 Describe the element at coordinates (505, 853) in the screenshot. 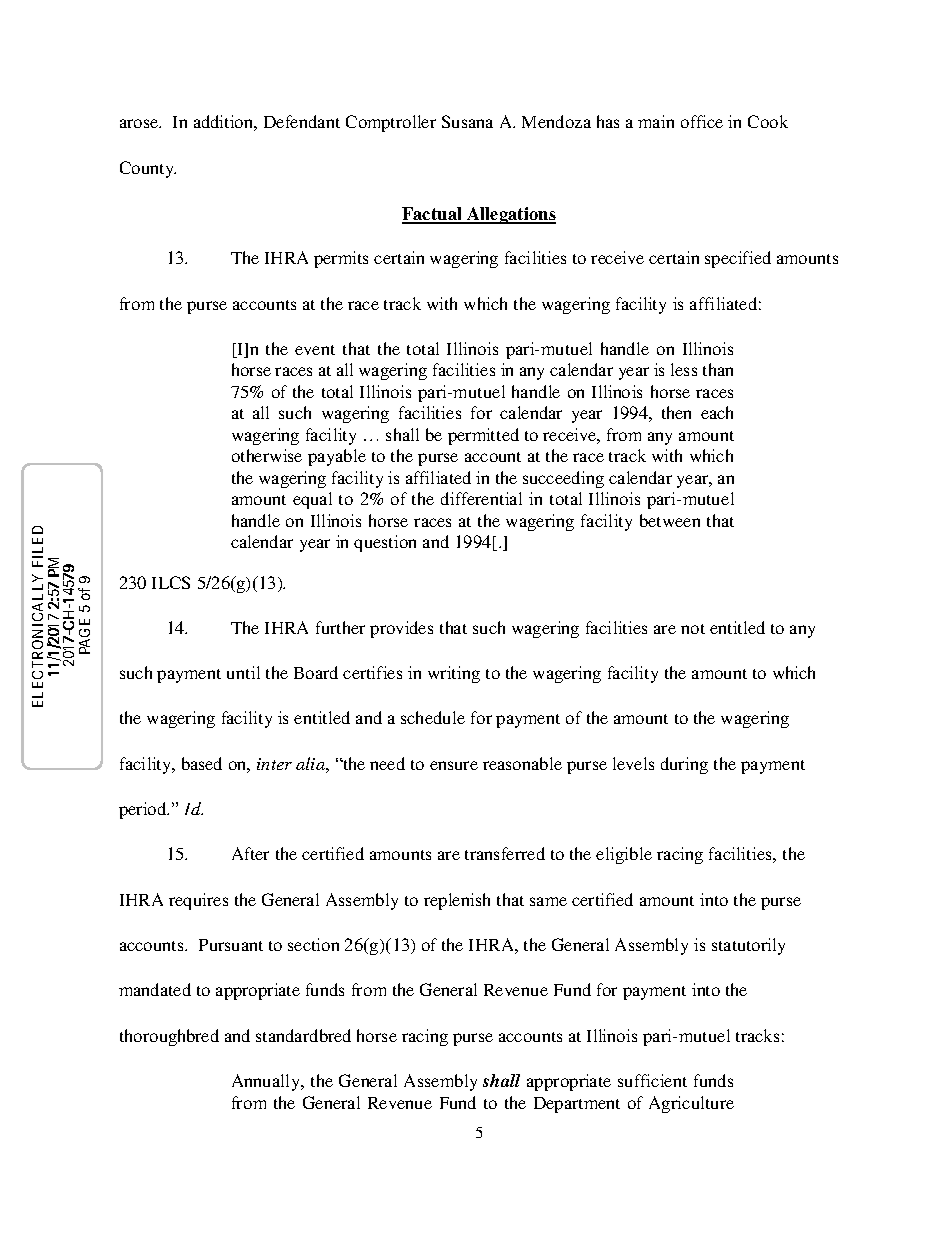

I see `transferred` at that location.
